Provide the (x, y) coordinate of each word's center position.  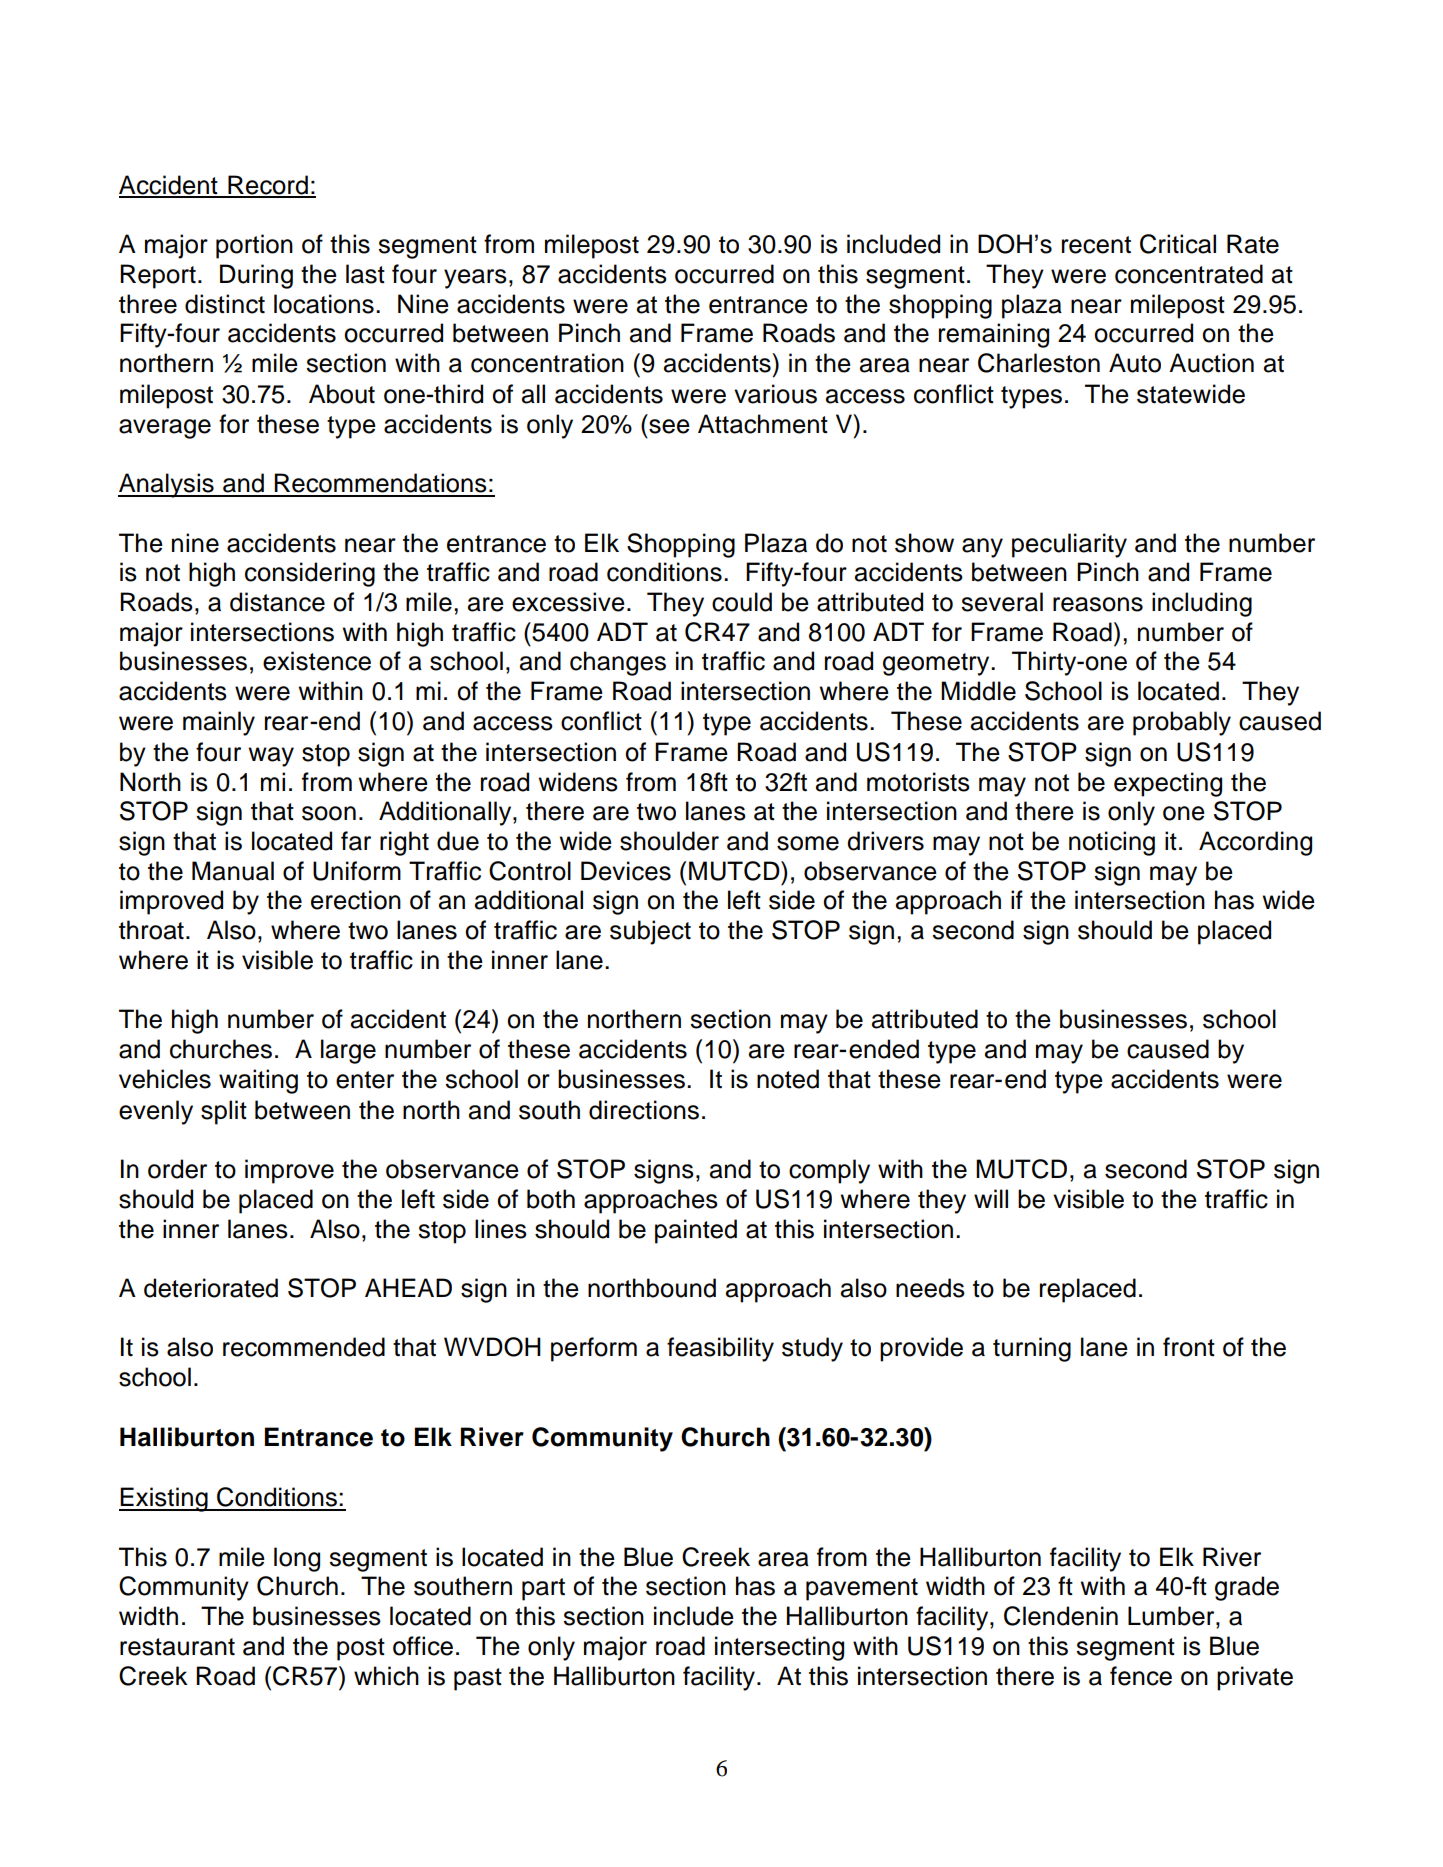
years (475, 279)
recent (1096, 245)
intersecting (779, 1648)
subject (650, 932)
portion (254, 246)
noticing (1112, 843)
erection (356, 900)
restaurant (177, 1647)
